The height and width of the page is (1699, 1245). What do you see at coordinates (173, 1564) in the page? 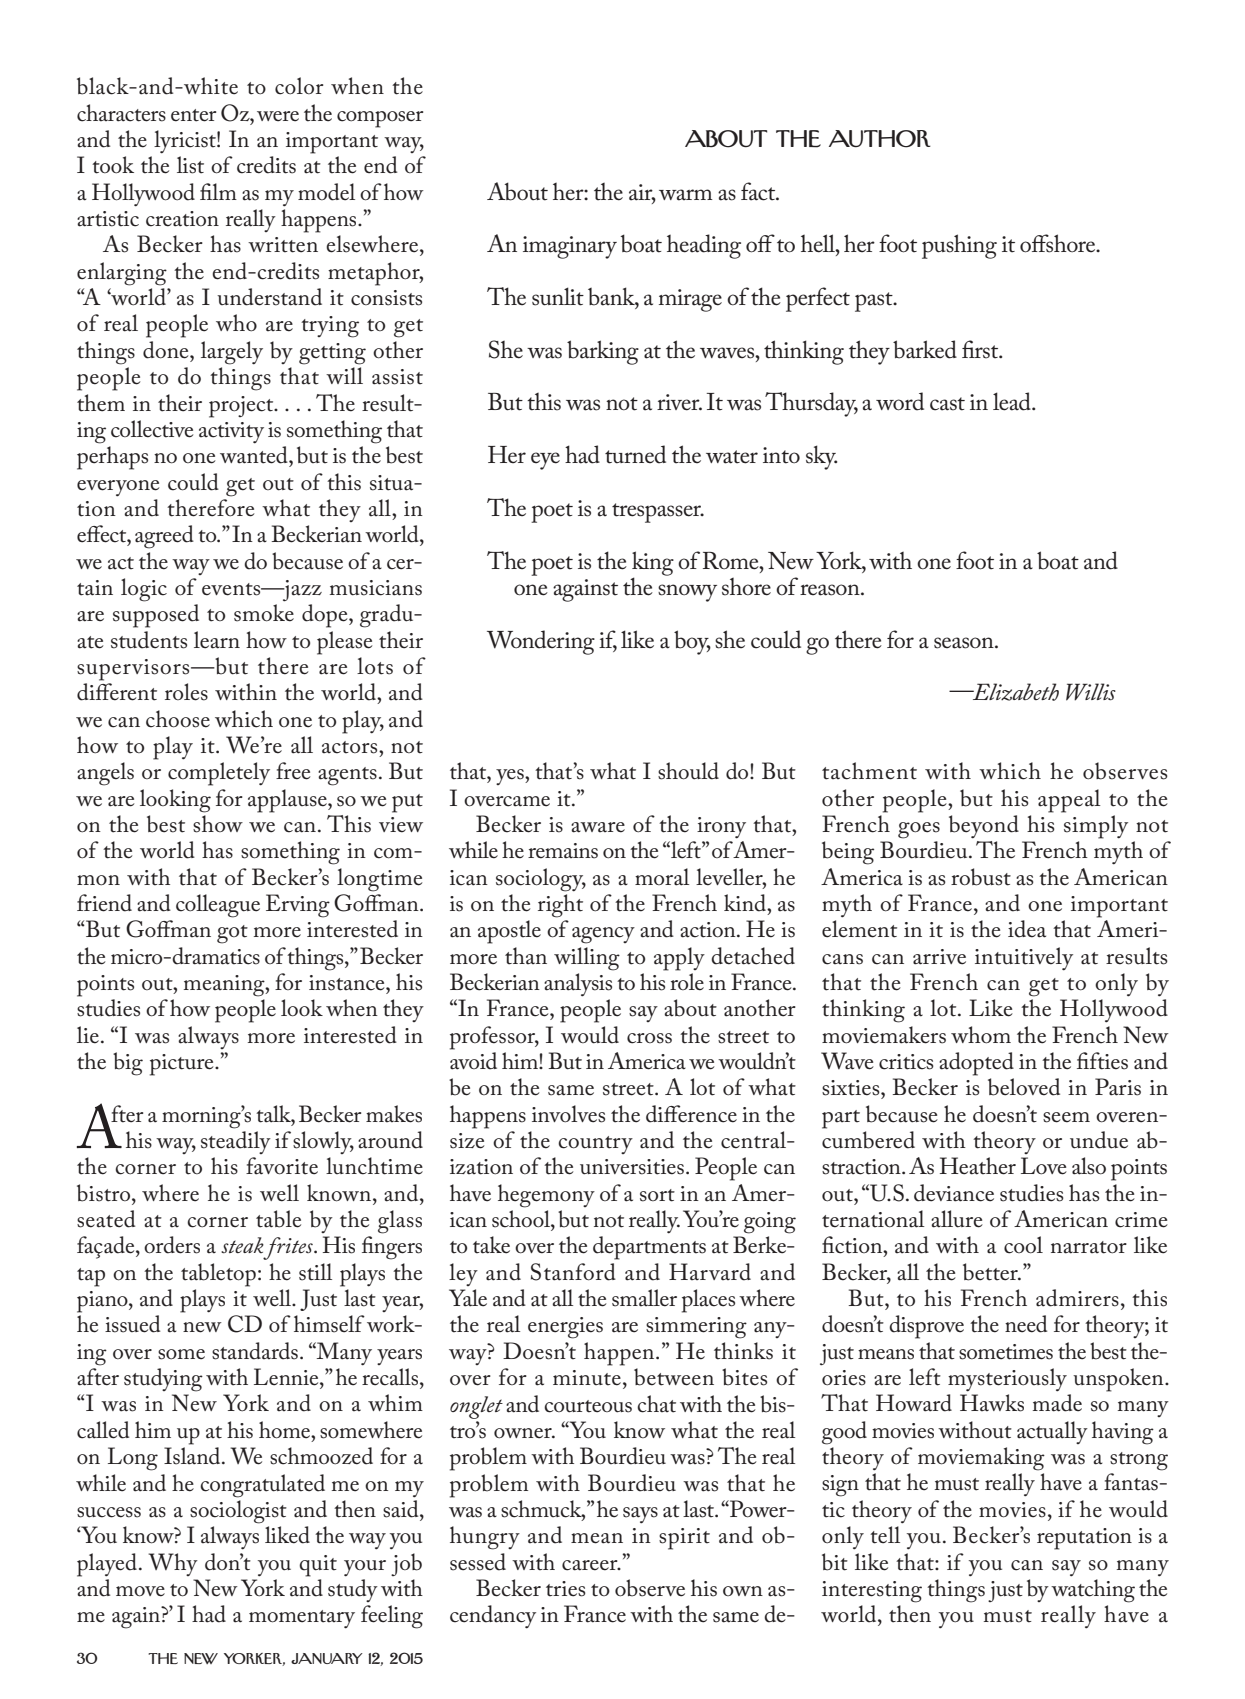
I see `Why` at bounding box center [173, 1564].
